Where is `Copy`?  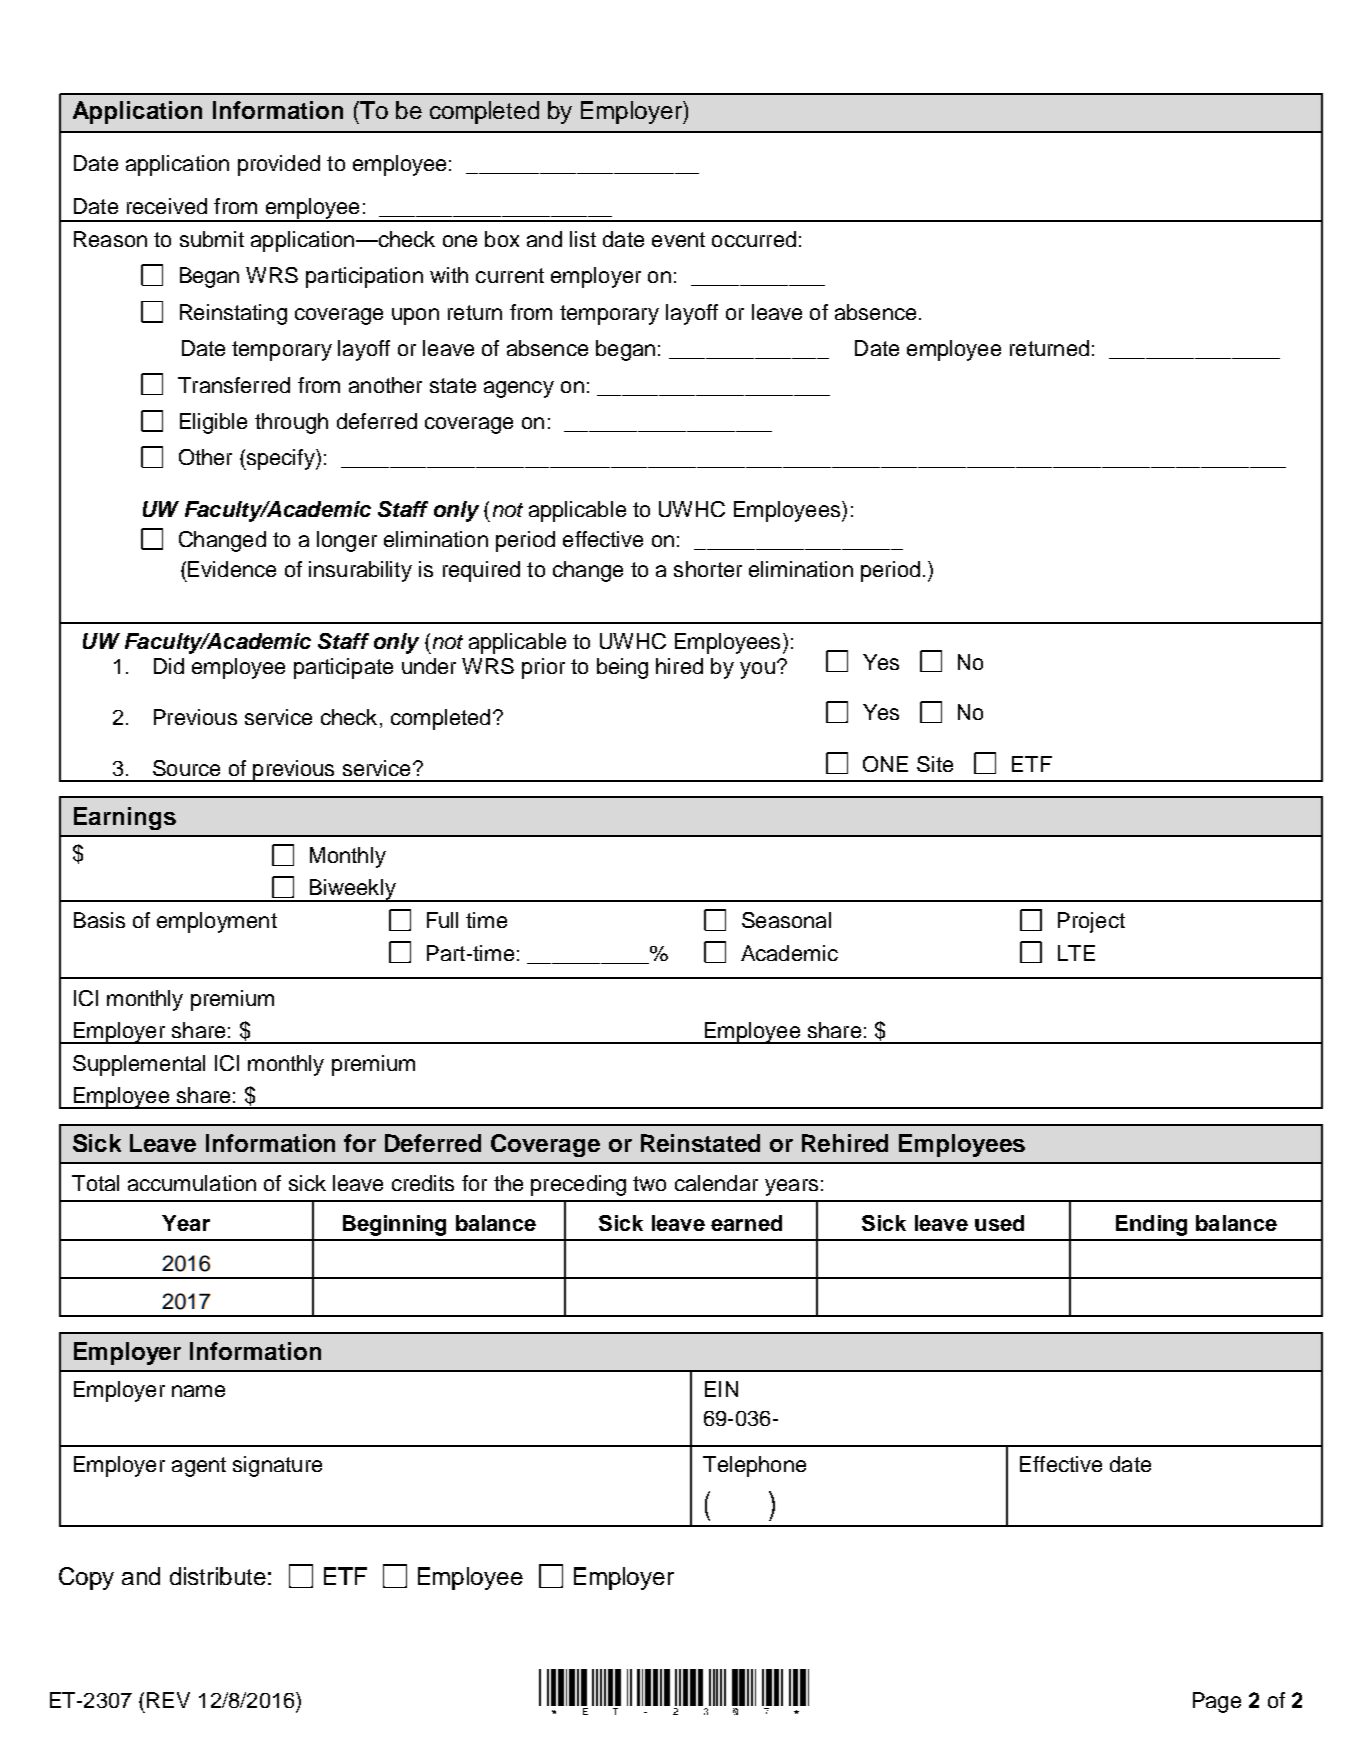
Copy is located at coordinates (86, 1578).
